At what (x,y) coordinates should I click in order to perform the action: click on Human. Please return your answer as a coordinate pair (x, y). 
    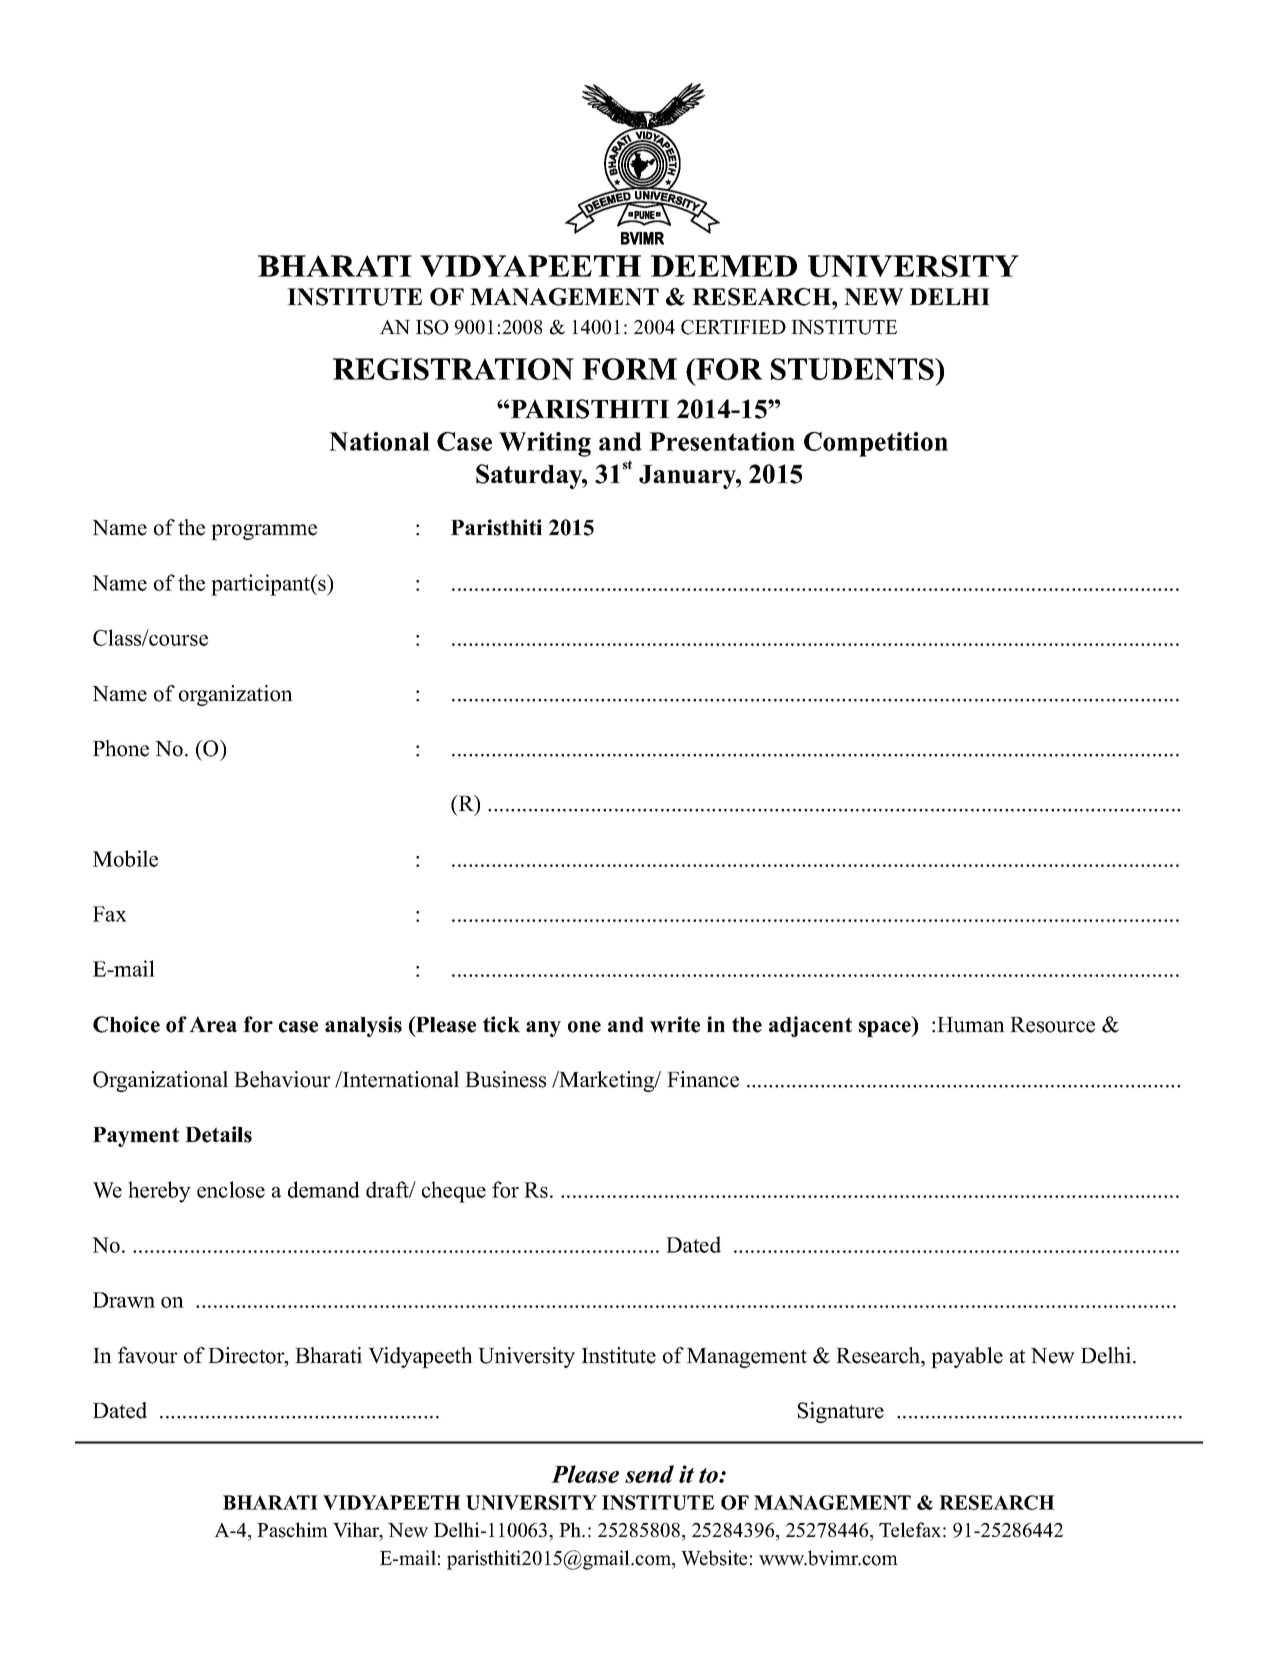
    Looking at the image, I should click on (971, 1025).
